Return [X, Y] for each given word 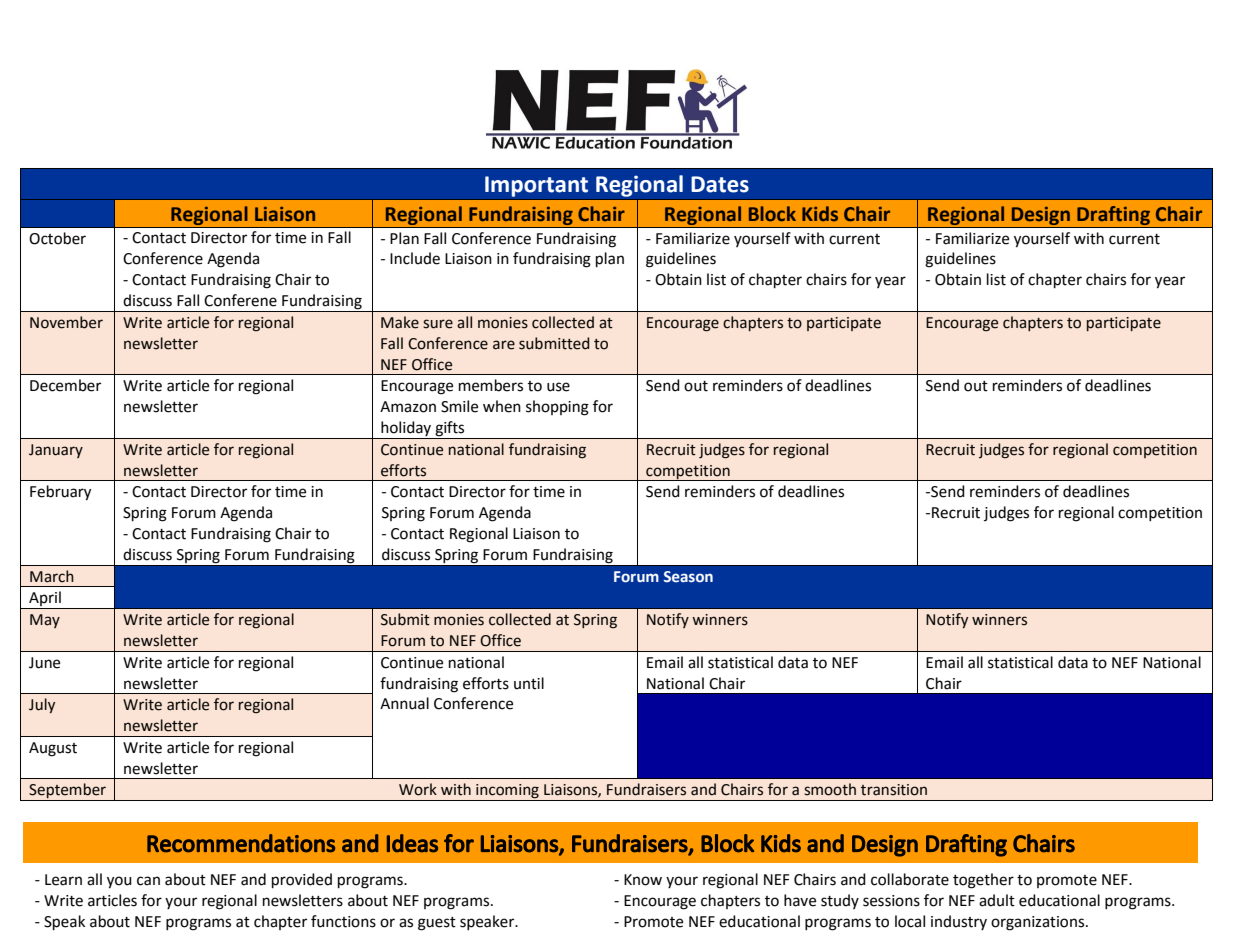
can [148, 881]
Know [643, 880]
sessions [891, 901]
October [57, 238]
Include [415, 258]
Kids [820, 213]
